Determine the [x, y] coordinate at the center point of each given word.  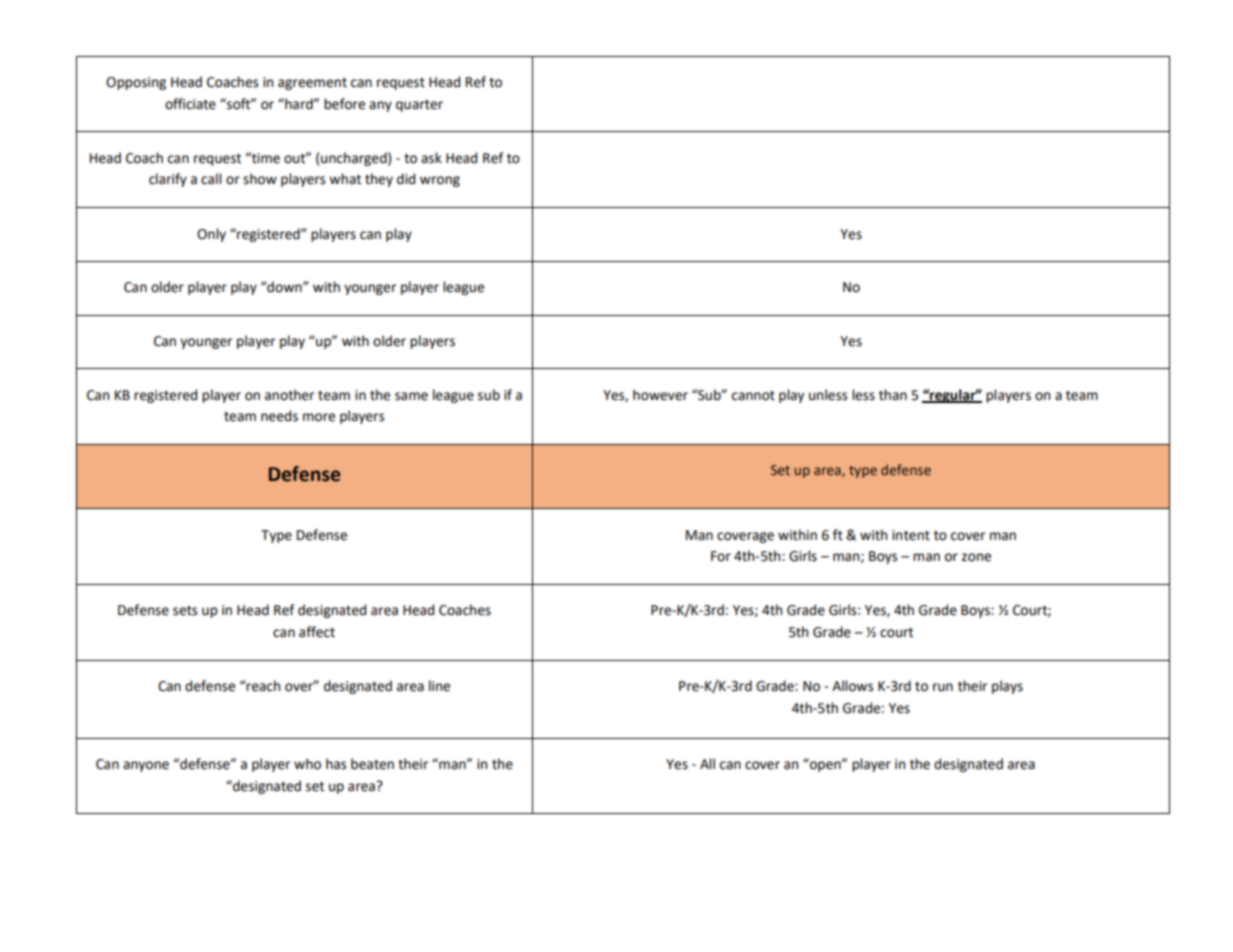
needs [279, 416]
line [439, 686]
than [893, 395]
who [307, 764]
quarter [419, 106]
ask [431, 158]
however [660, 395]
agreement [312, 84]
